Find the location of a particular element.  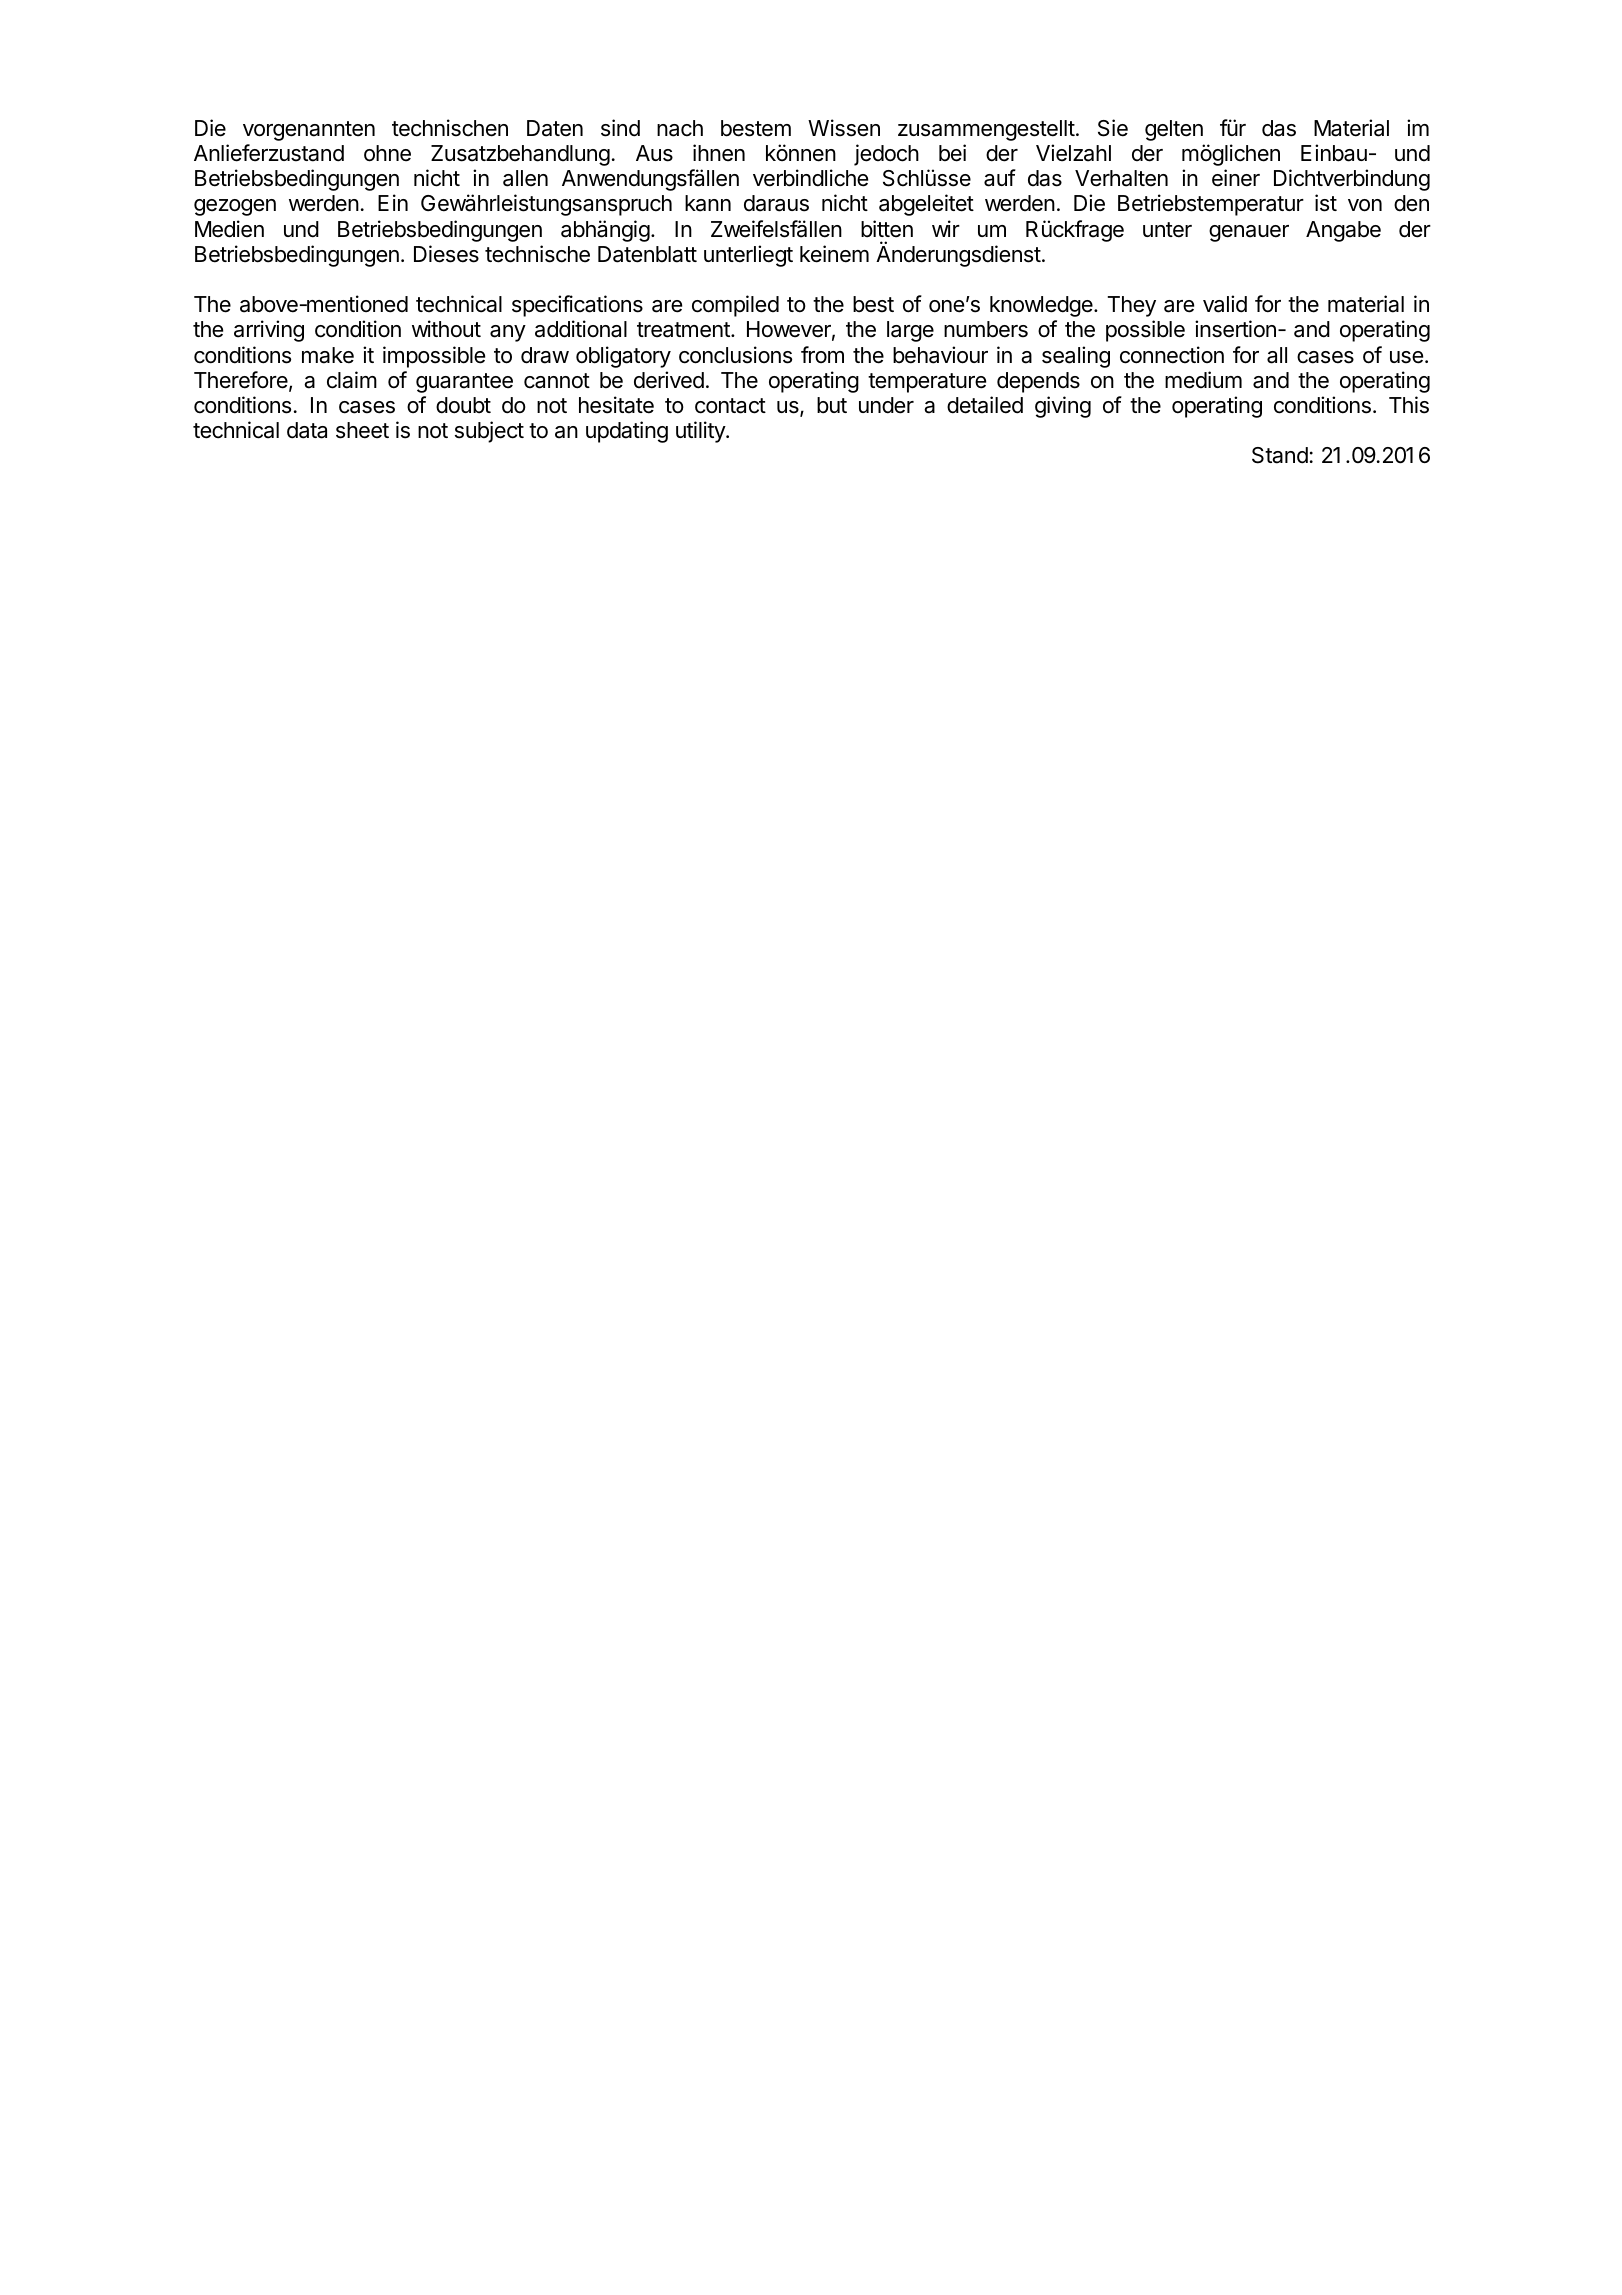

ohne is located at coordinates (387, 153).
